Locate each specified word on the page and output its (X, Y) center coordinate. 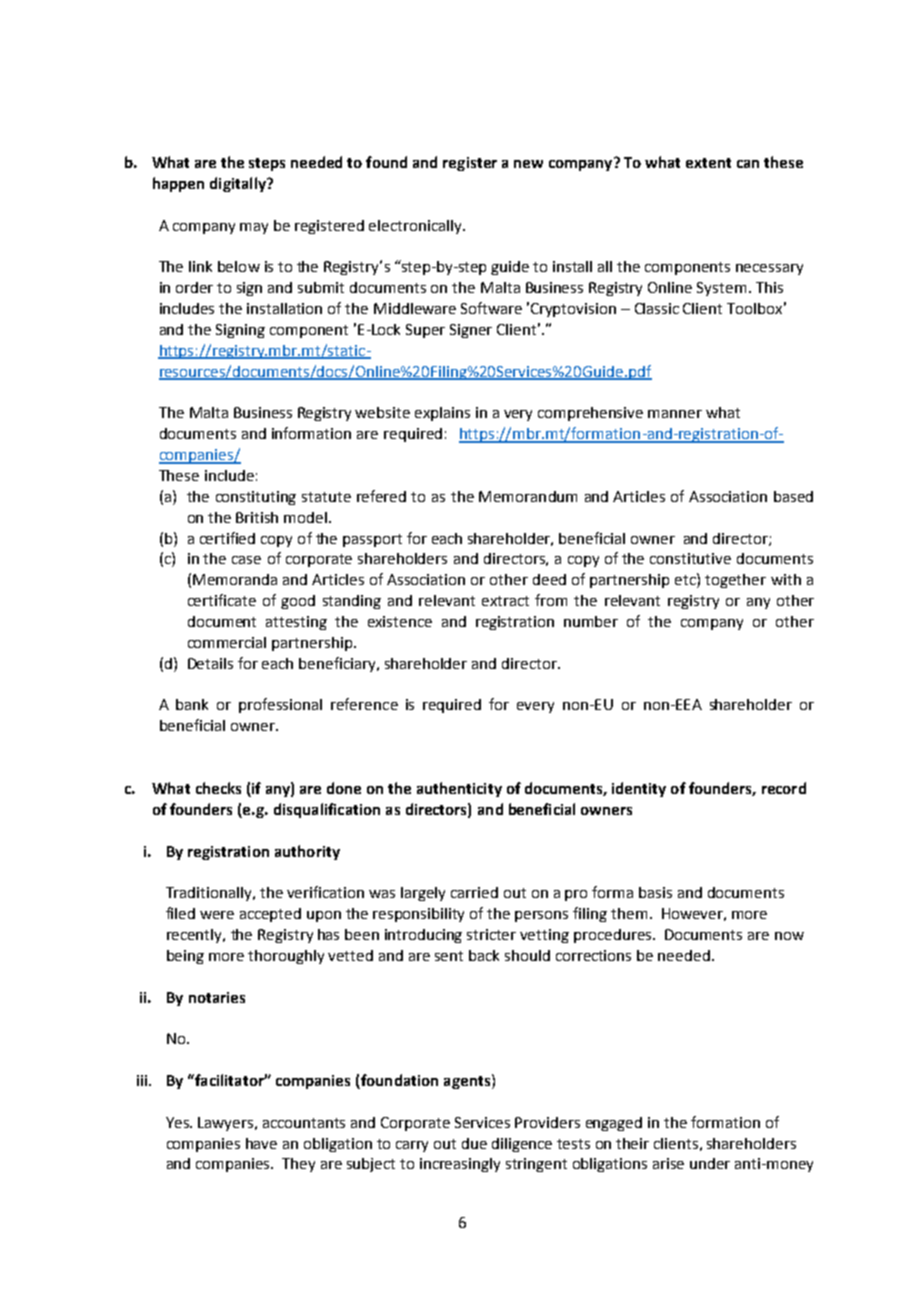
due (474, 1143)
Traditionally (210, 894)
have (261, 1143)
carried (474, 892)
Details (210, 663)
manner (675, 414)
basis (655, 892)
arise (668, 1163)
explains (442, 414)
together (735, 581)
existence (400, 621)
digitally (239, 184)
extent (708, 163)
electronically (416, 227)
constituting (256, 498)
